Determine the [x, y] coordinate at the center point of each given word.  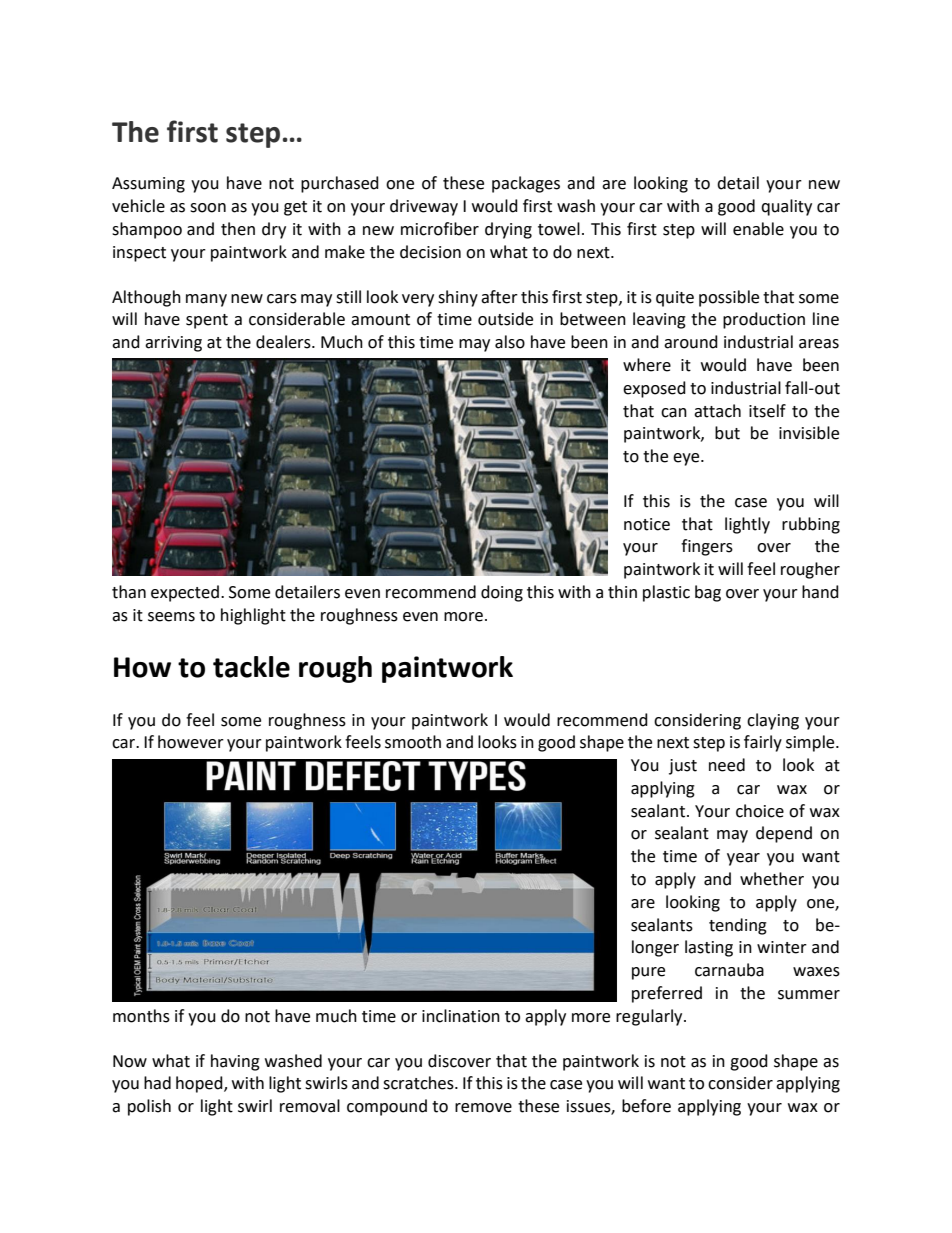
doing [502, 593]
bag [708, 593]
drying [508, 230]
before [646, 1106]
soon [208, 208]
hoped [200, 1084]
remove [483, 1108]
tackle [251, 667]
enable [758, 229]
